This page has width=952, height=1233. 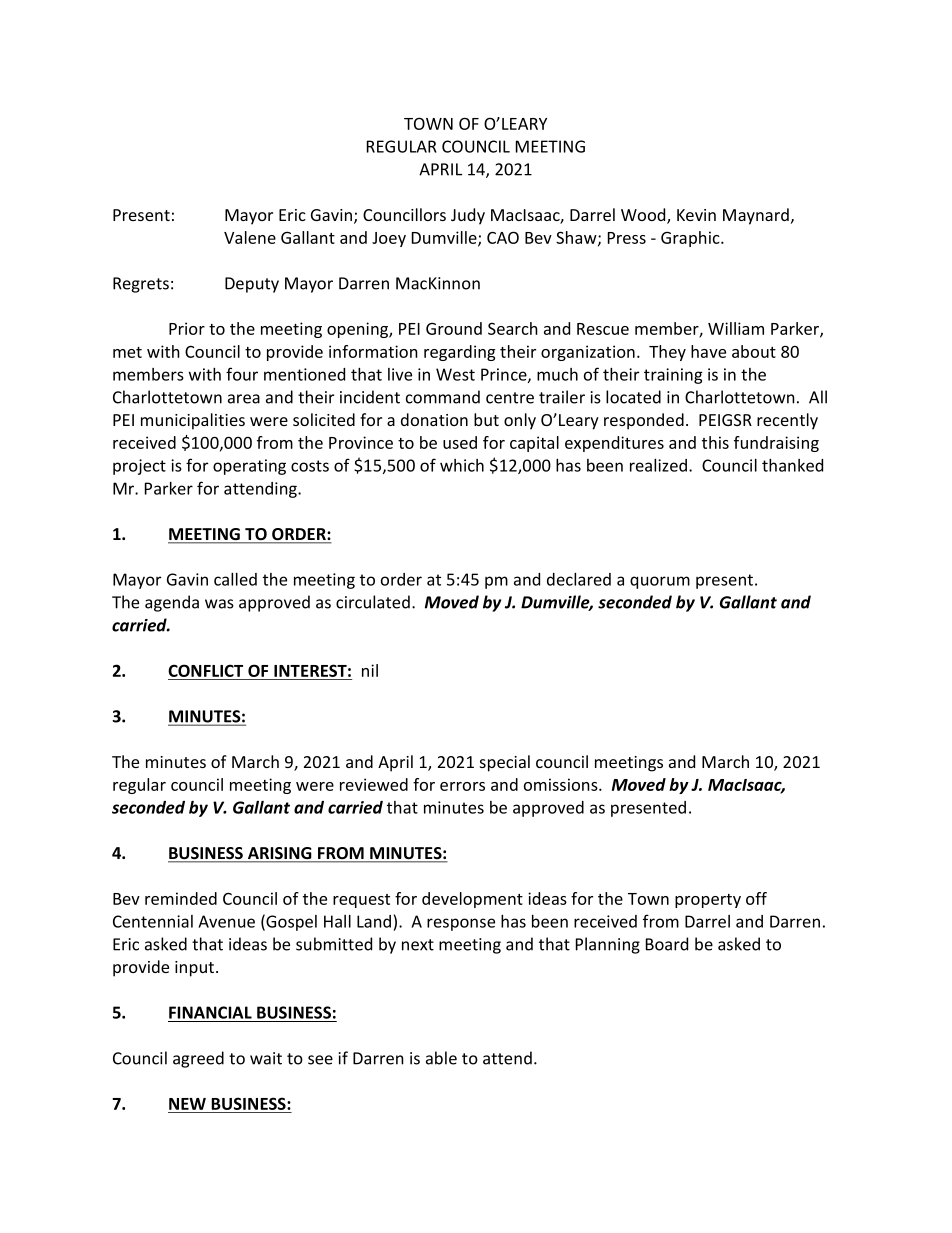 I want to click on Deputy, so click(x=252, y=285).
